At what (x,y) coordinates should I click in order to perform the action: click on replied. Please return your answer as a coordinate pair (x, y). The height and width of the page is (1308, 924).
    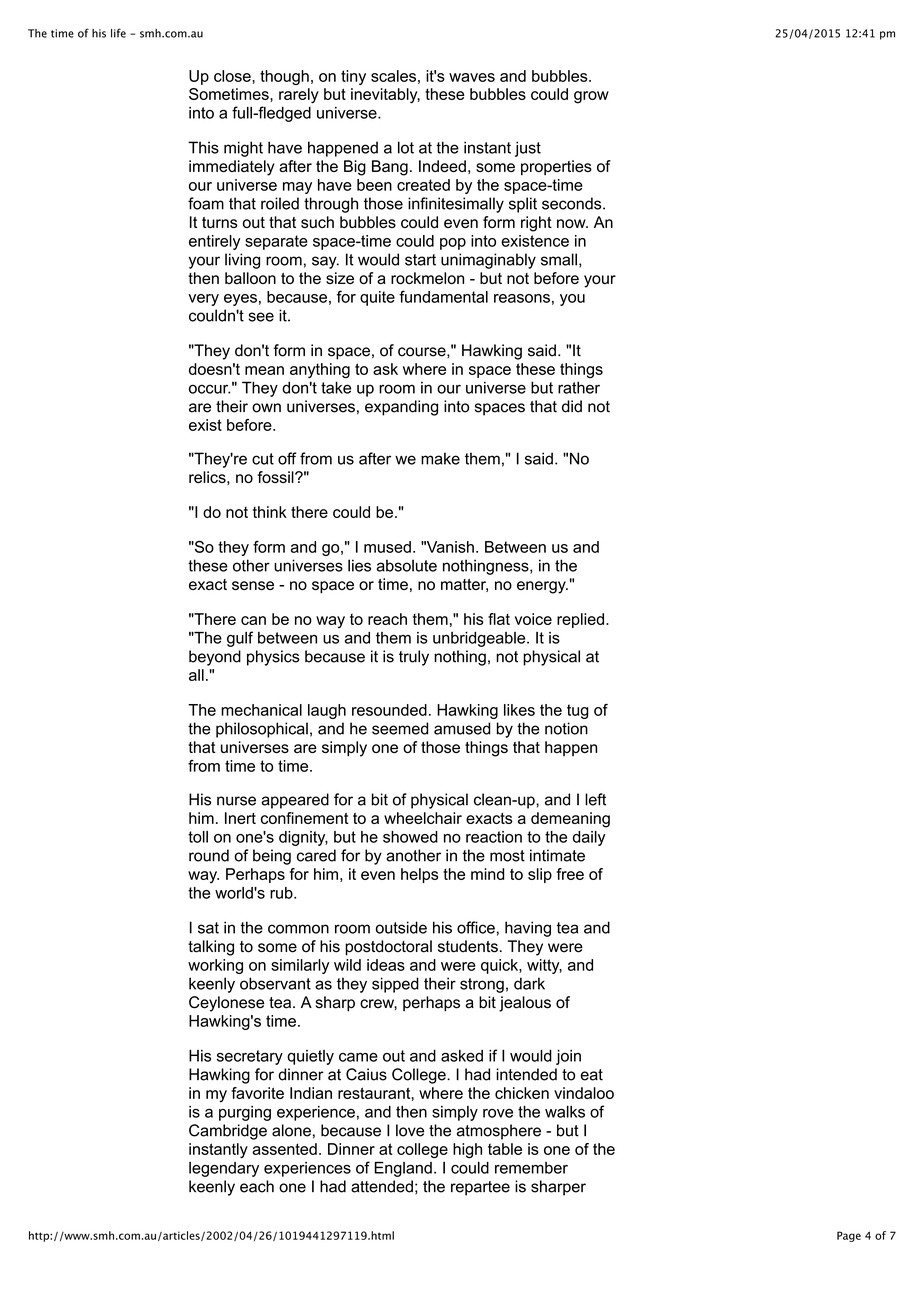
    Looking at the image, I should click on (580, 620).
